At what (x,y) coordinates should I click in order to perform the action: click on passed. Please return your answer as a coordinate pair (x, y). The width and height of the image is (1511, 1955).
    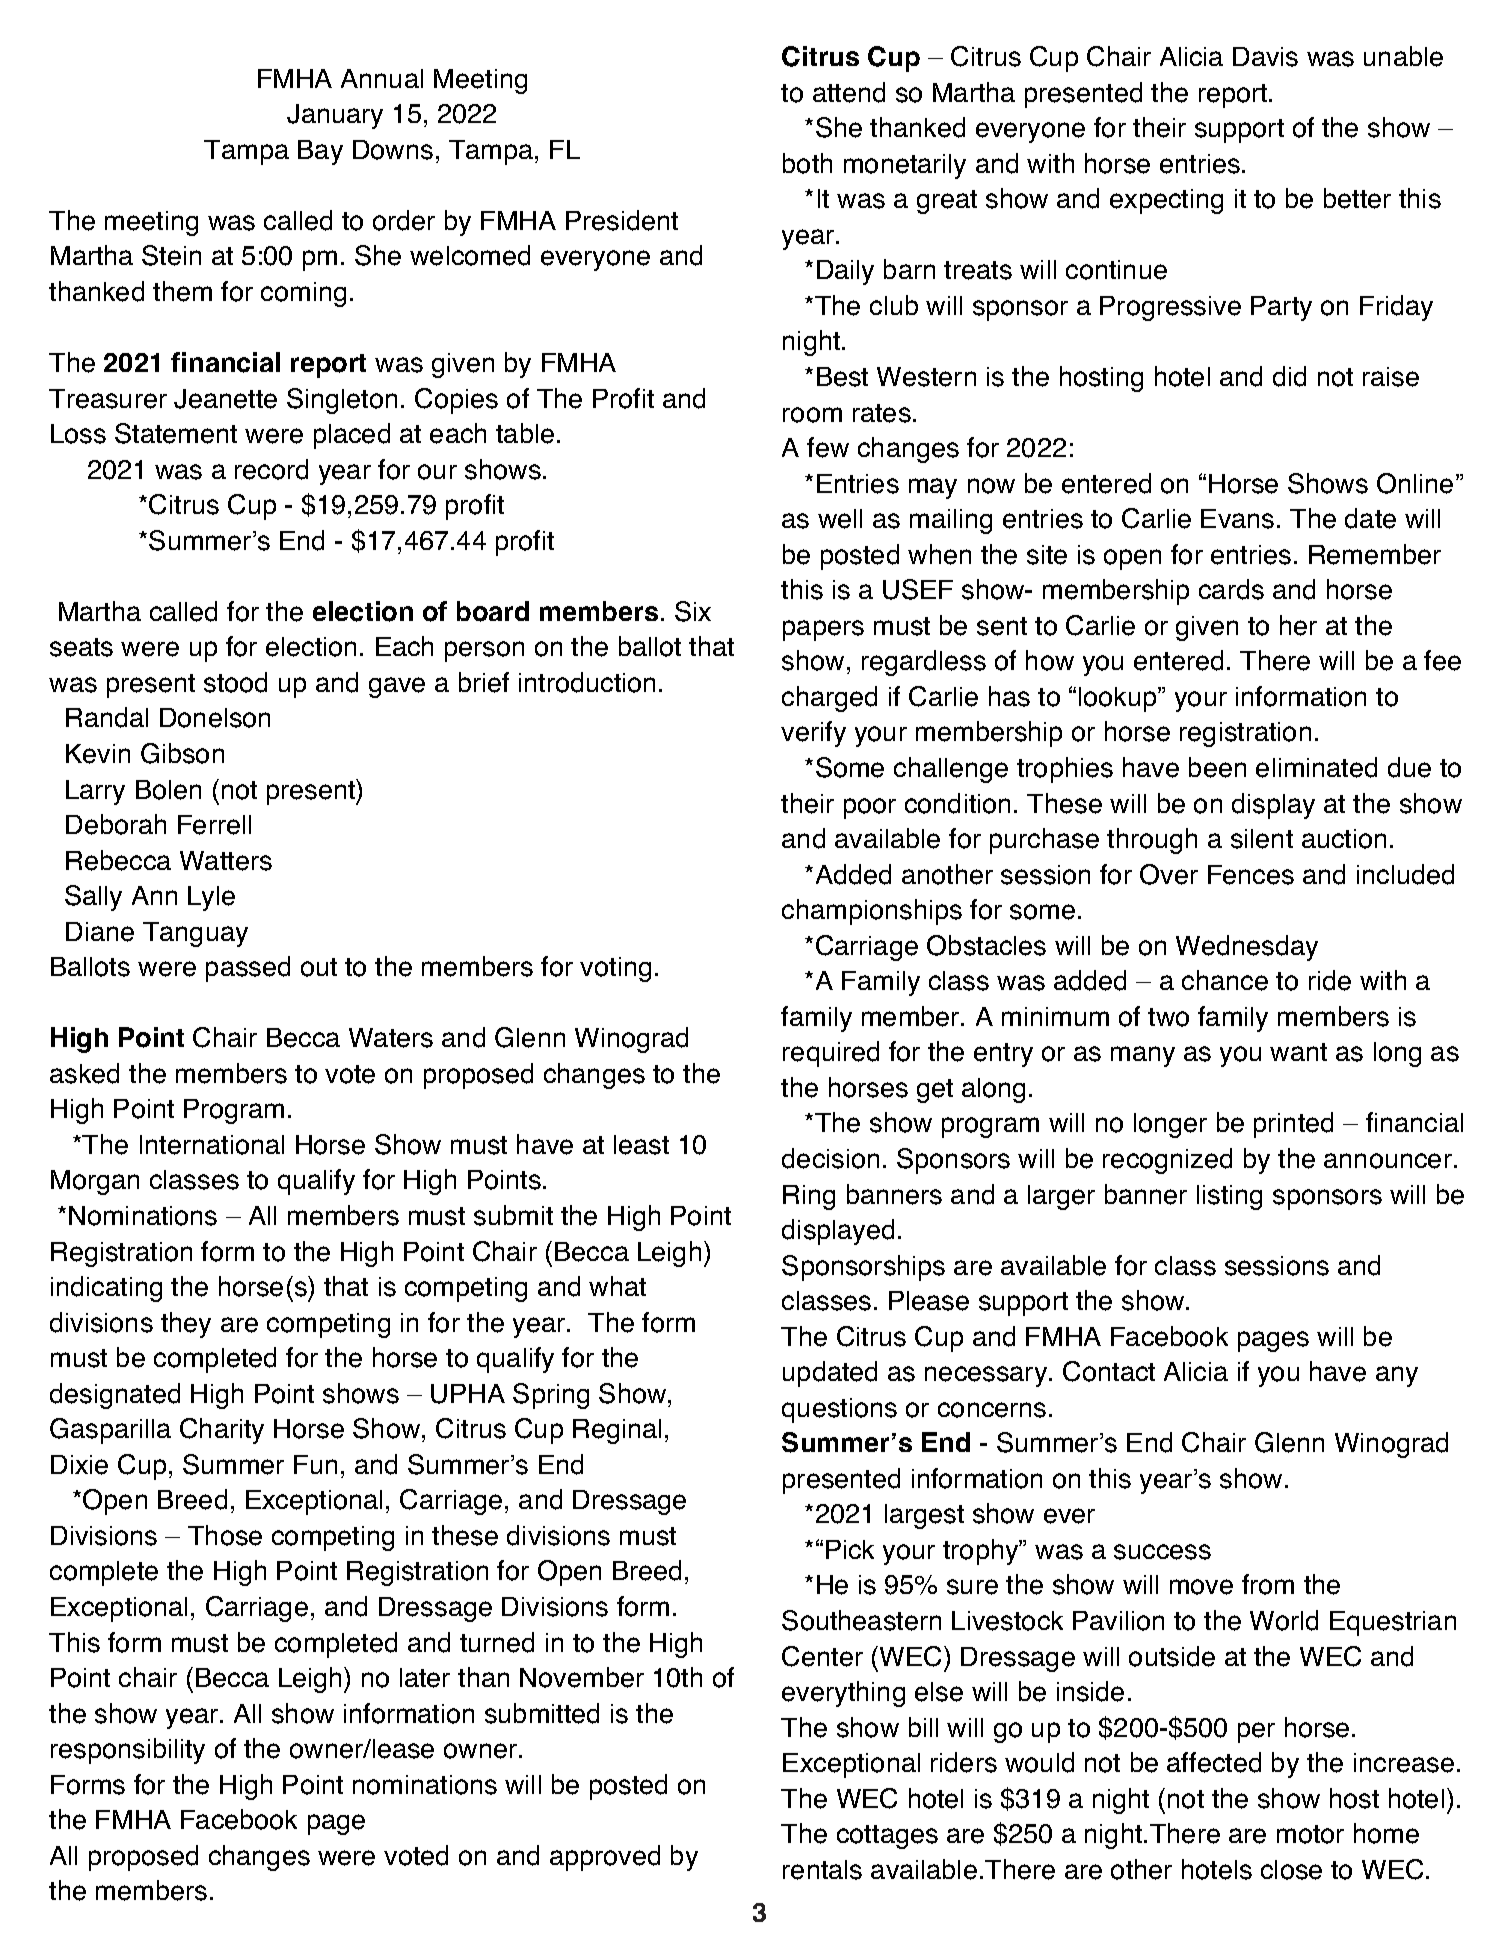
    Looking at the image, I should click on (248, 969).
